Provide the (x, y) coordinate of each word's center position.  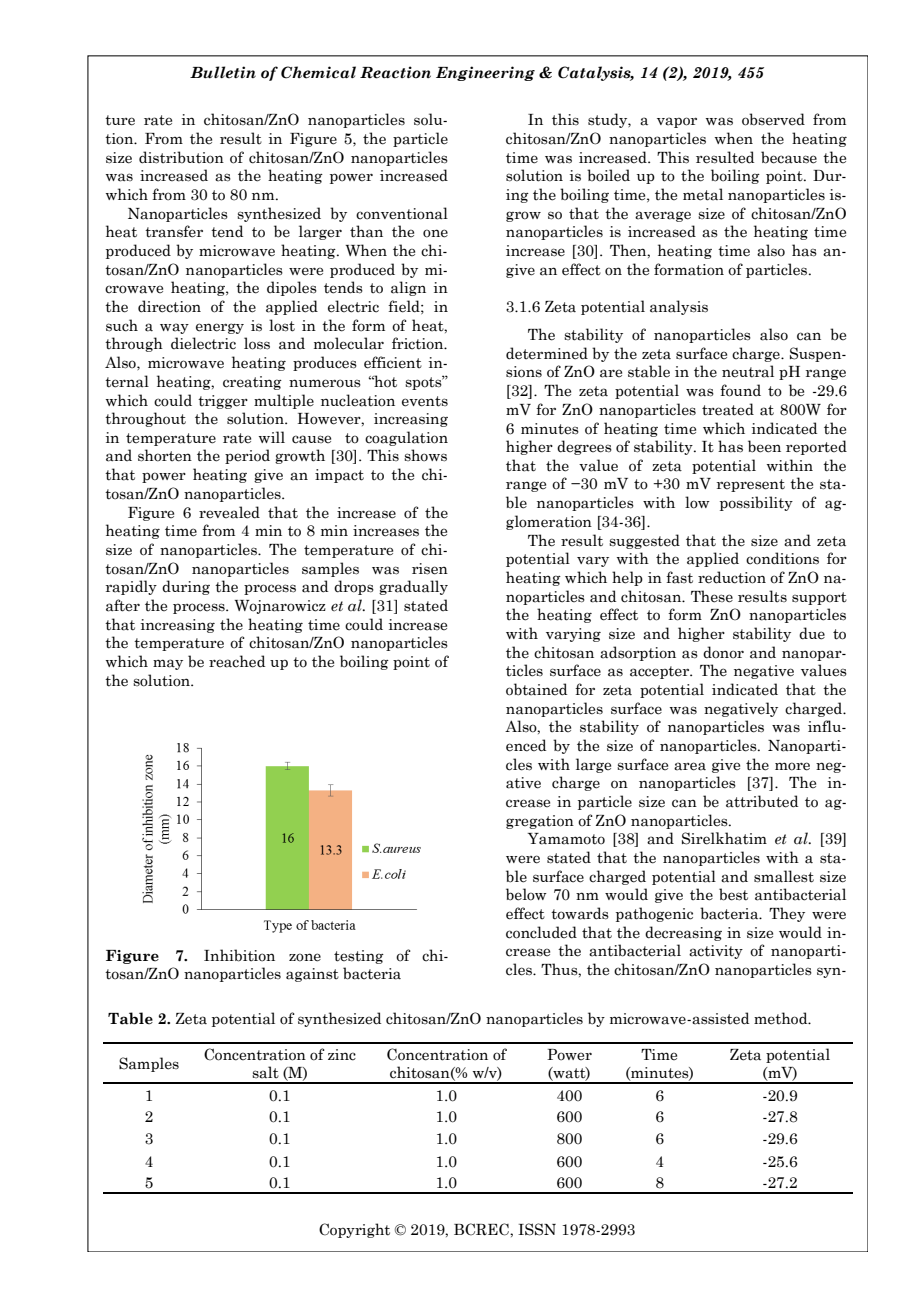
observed (773, 119)
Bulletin (223, 72)
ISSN (537, 1229)
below (526, 894)
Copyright (354, 1230)
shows (425, 455)
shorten (165, 455)
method (782, 1018)
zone (305, 957)
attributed (762, 801)
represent (751, 485)
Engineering (485, 73)
